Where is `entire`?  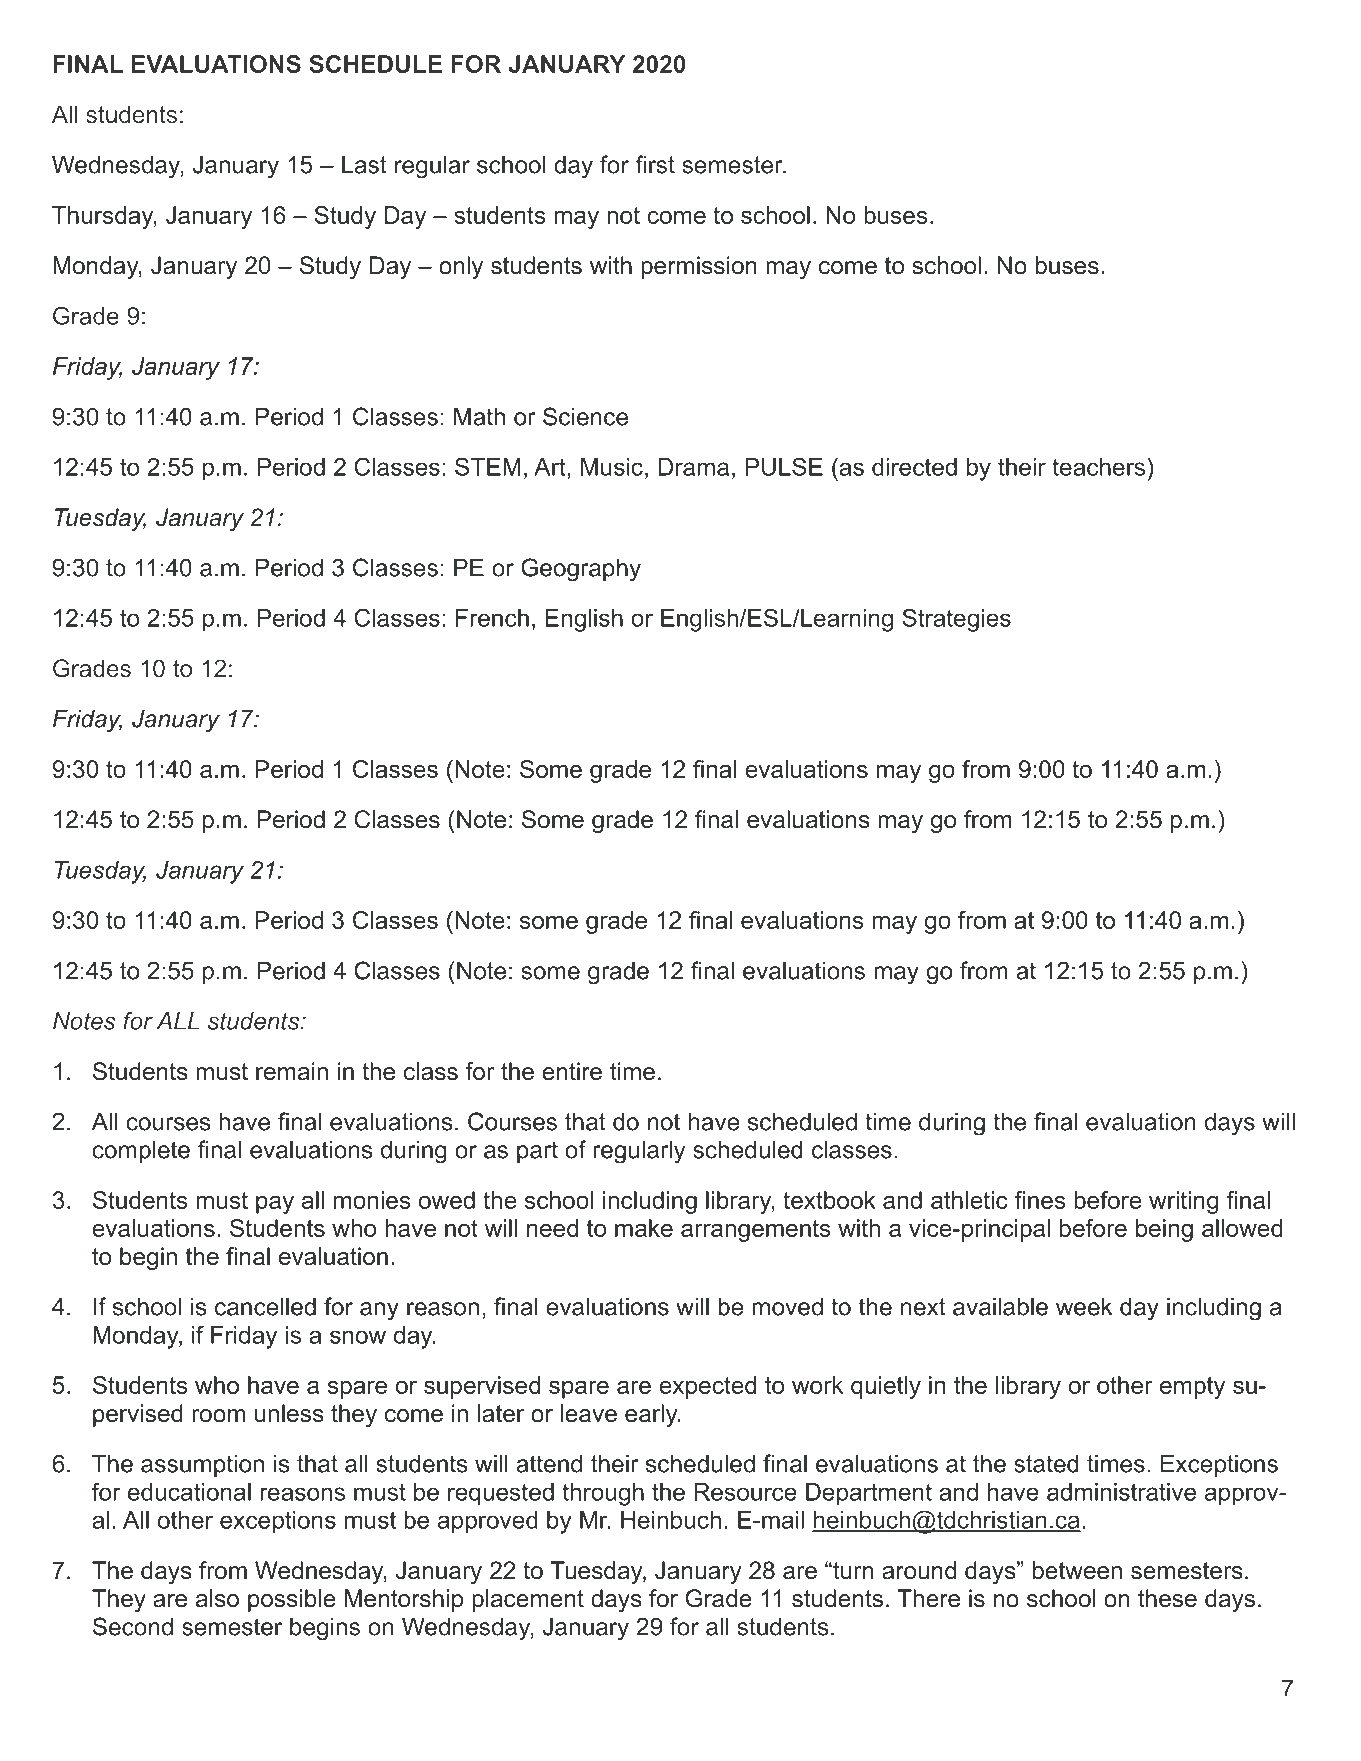
entire is located at coordinates (572, 1071).
